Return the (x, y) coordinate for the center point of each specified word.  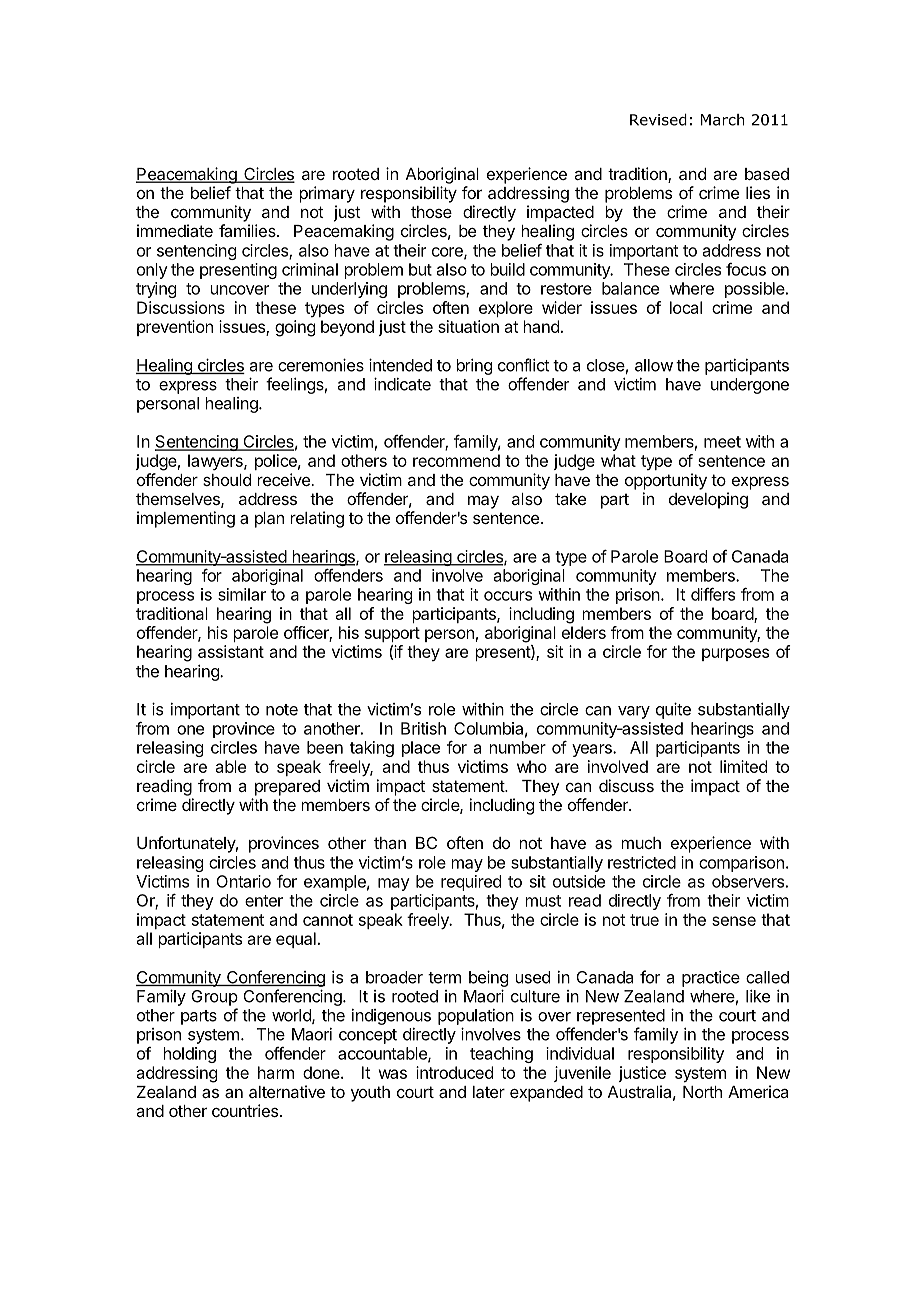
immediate (175, 230)
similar (242, 594)
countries (245, 1110)
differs (713, 594)
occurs (508, 596)
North (702, 1092)
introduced (454, 1072)
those (431, 212)
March (723, 120)
